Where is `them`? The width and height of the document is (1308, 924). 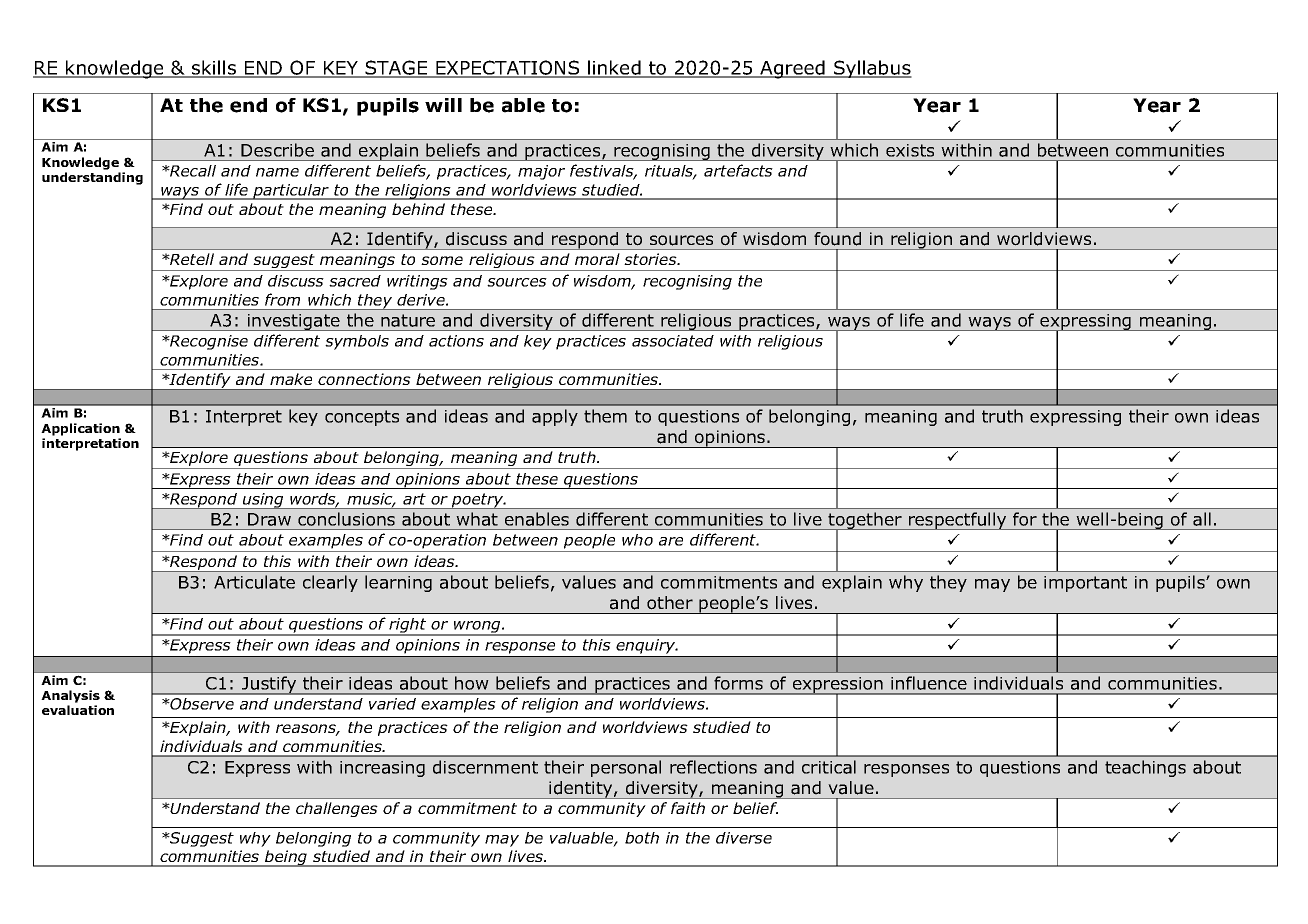 them is located at coordinates (605, 416).
